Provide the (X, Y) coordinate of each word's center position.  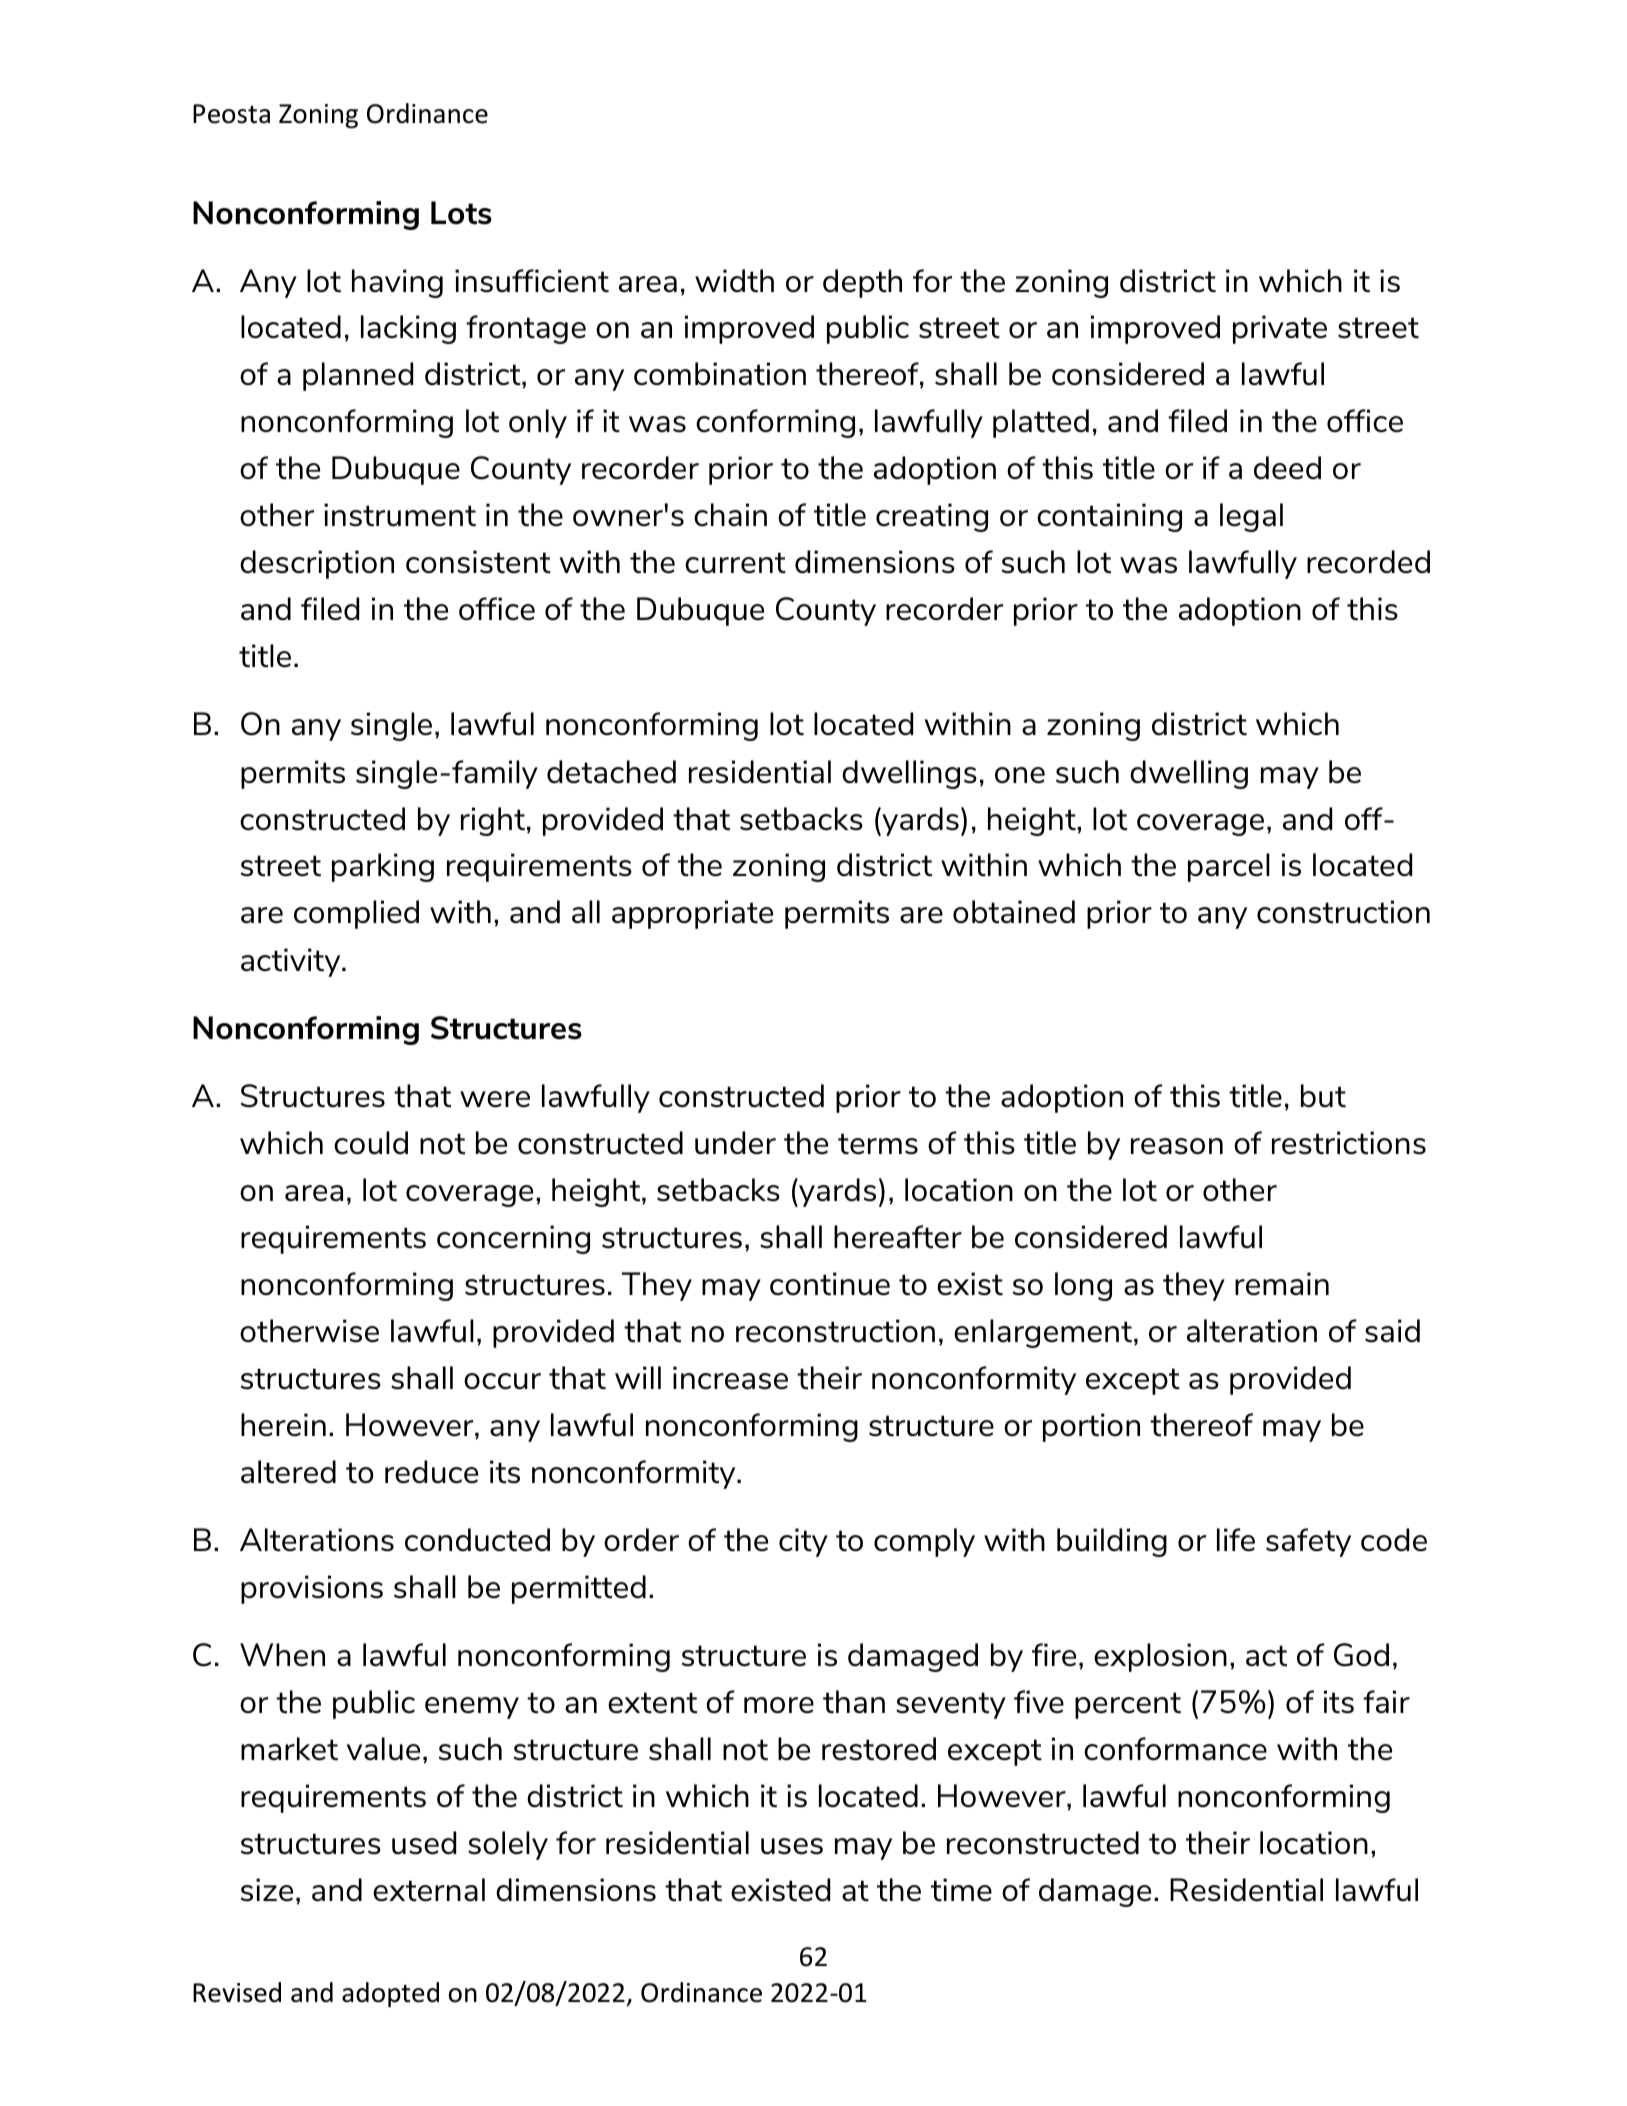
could (371, 1143)
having (397, 283)
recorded (1368, 562)
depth (862, 283)
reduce (431, 1472)
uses (792, 1846)
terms (878, 1144)
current (735, 563)
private (1280, 329)
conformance (1175, 1749)
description (317, 564)
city (803, 1542)
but (1323, 1096)
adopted (390, 1995)
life (1236, 1540)
